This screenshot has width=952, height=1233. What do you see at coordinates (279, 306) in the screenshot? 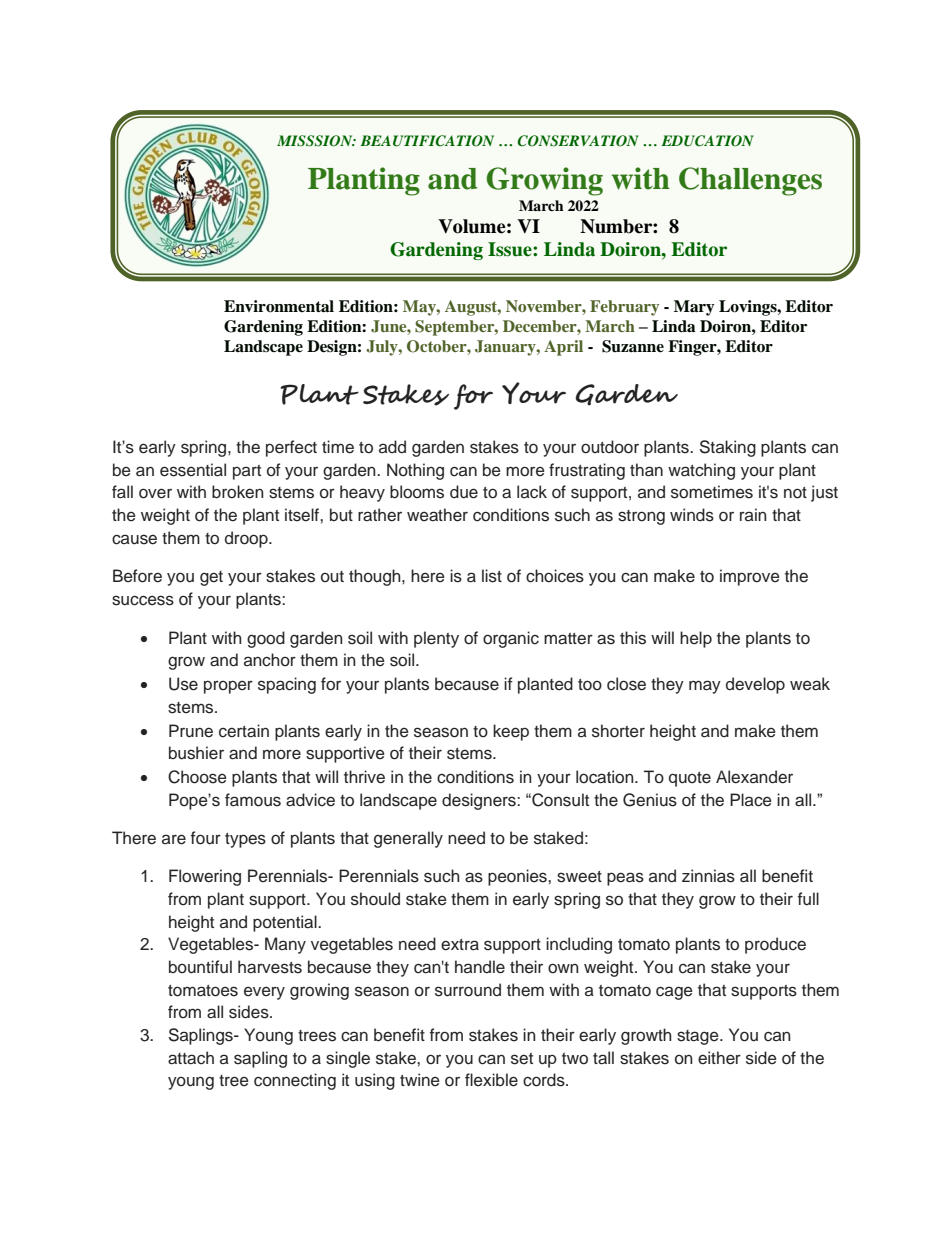
I see `Environmental` at bounding box center [279, 306].
